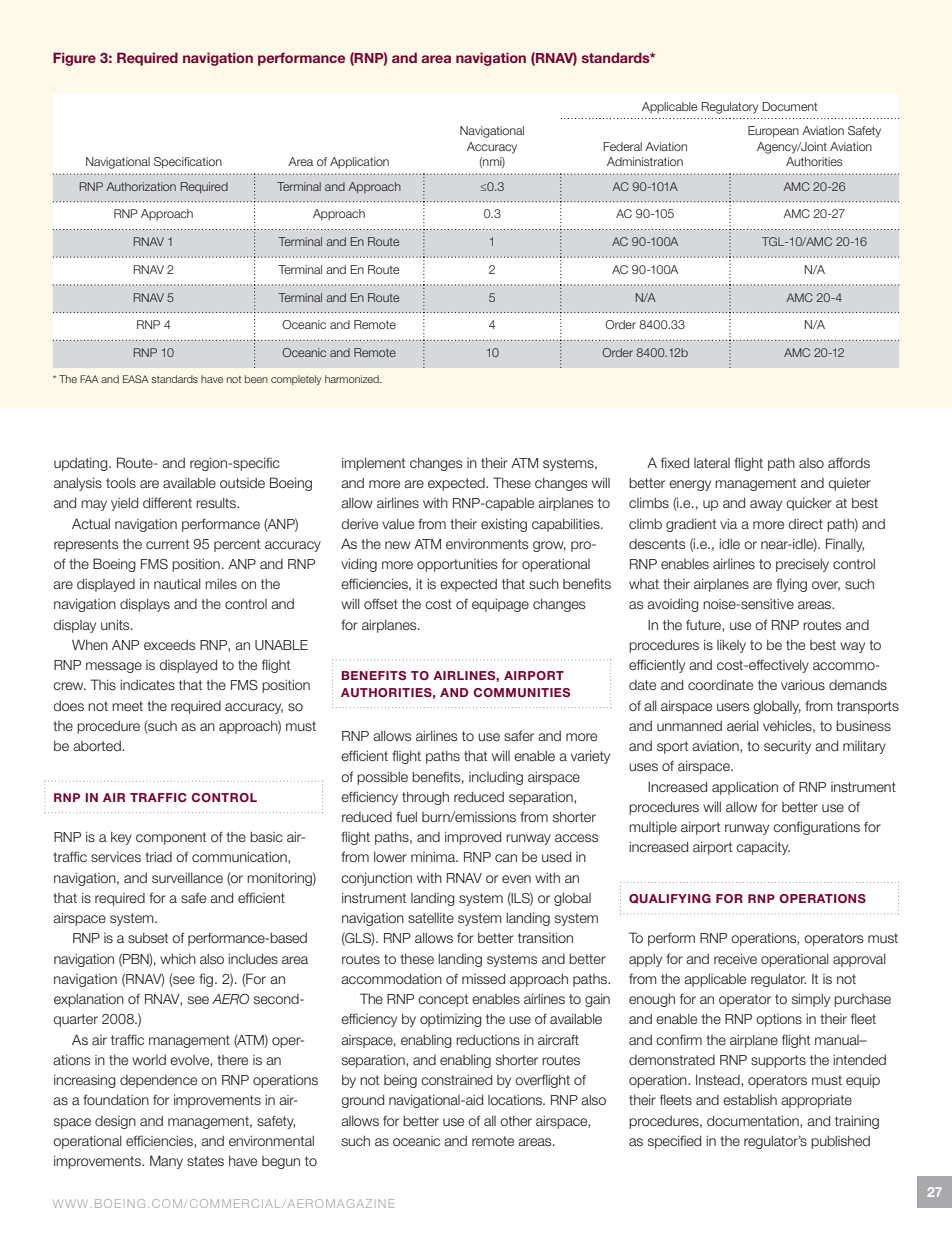  Describe the element at coordinates (457, 565) in the screenshot. I see `opportunities` at that location.
